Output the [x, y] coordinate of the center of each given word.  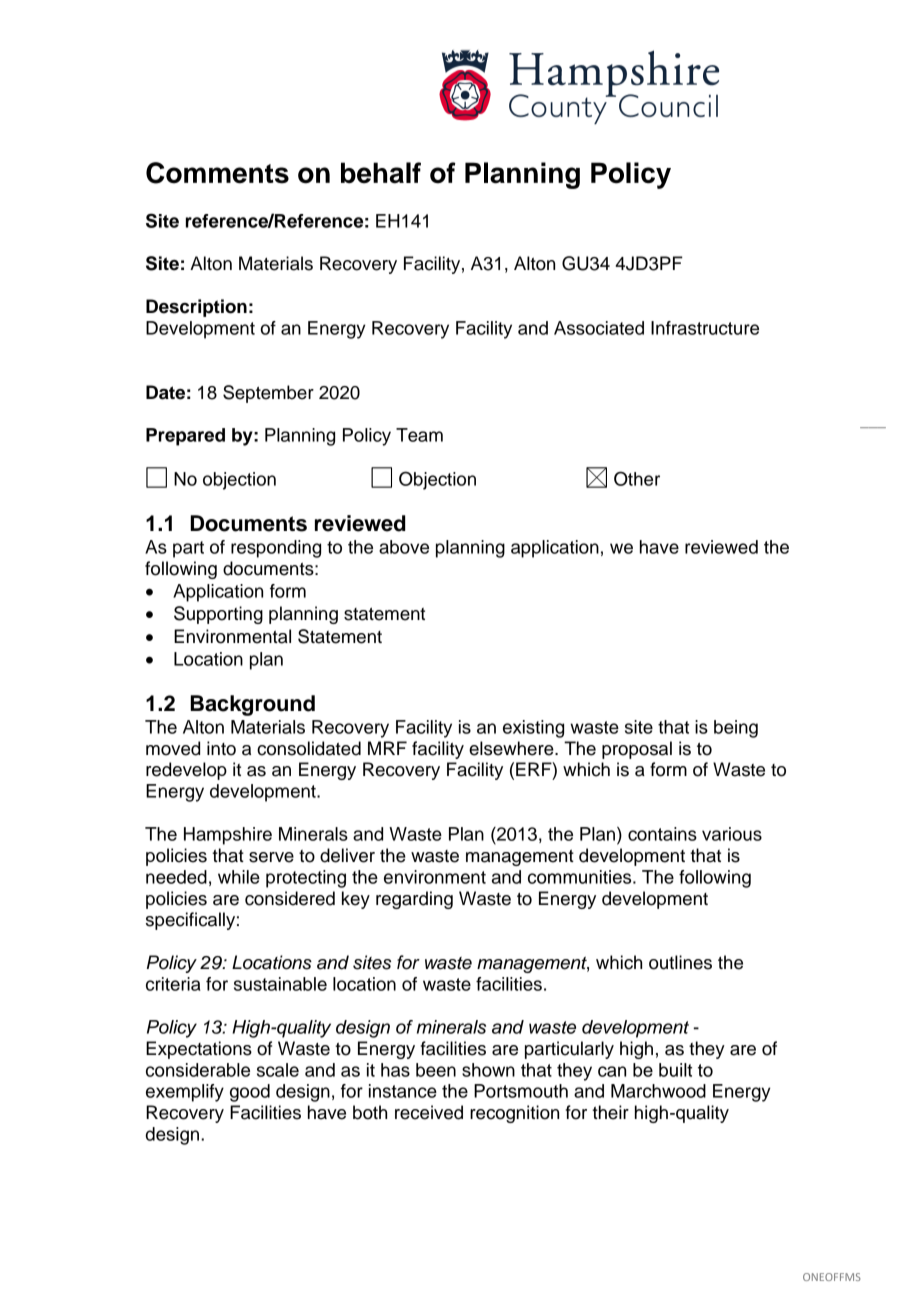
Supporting [218, 615]
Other [637, 478]
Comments [217, 173]
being [736, 729]
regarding [414, 900]
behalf [381, 173]
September [268, 394]
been [436, 1070]
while [239, 877]
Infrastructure [705, 328]
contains [662, 834]
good [250, 1093]
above [404, 547]
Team [419, 435]
